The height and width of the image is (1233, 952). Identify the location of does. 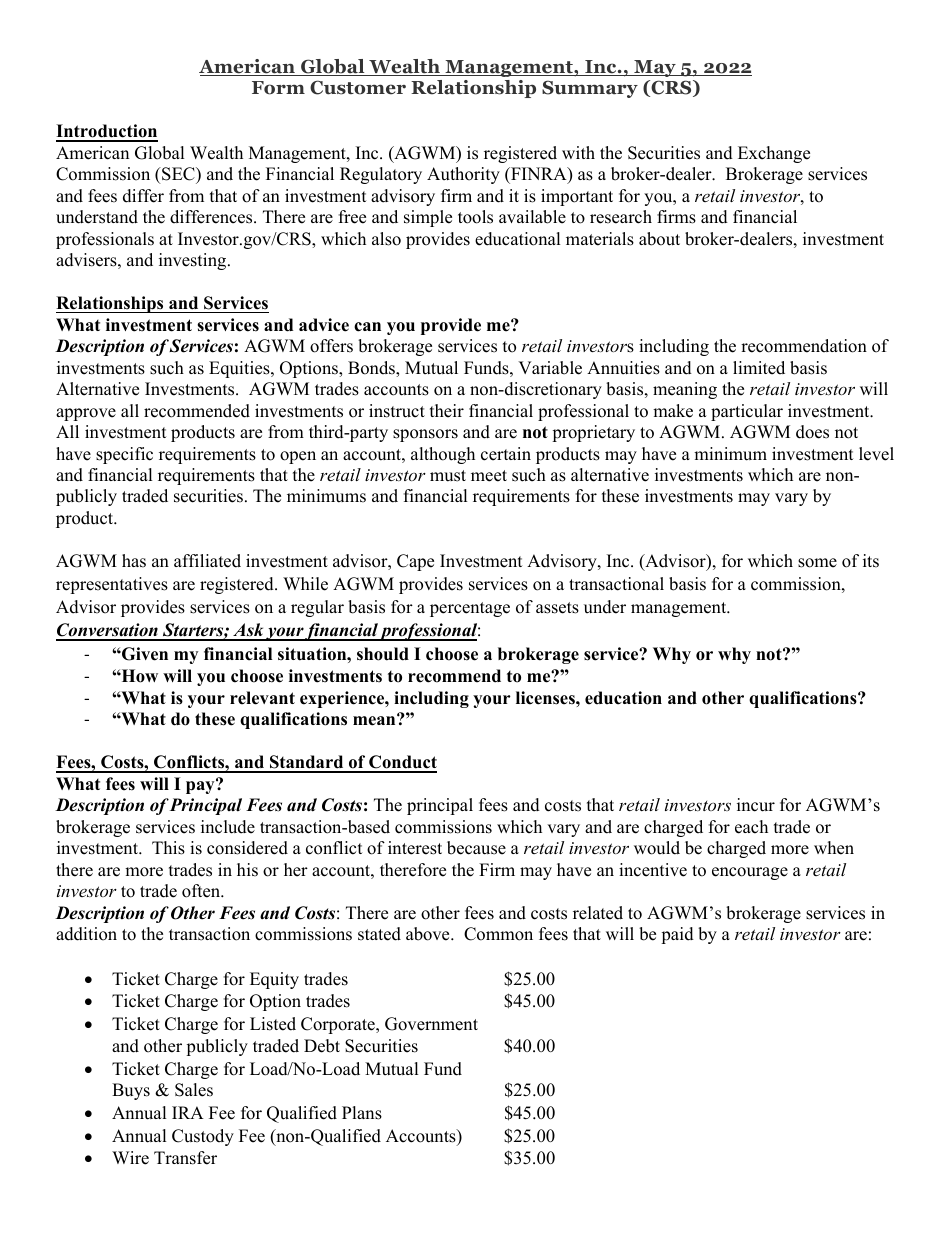
(812, 432).
